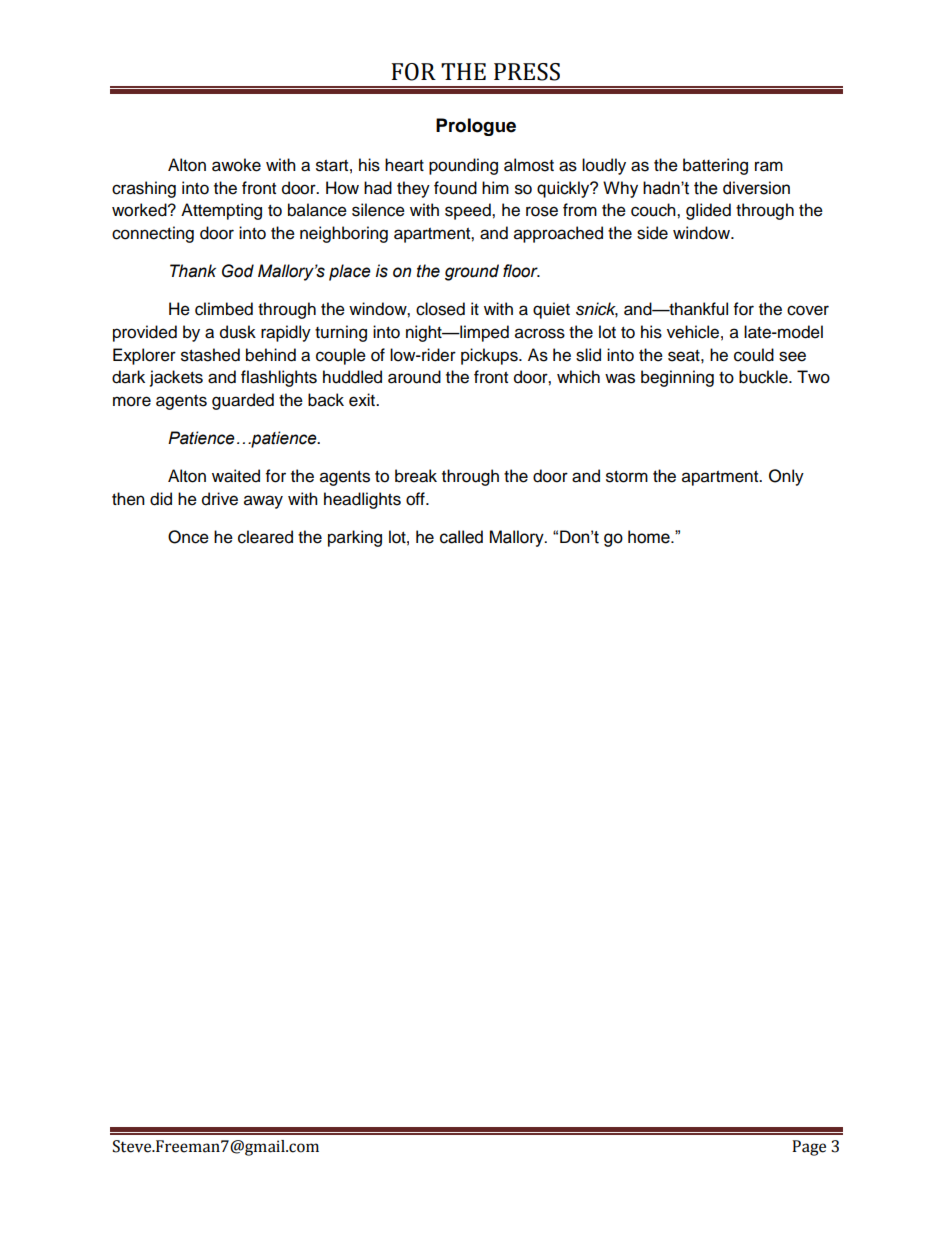 The width and height of the screenshot is (952, 1233). Describe the element at coordinates (715, 166) in the screenshot. I see `battering` at that location.
